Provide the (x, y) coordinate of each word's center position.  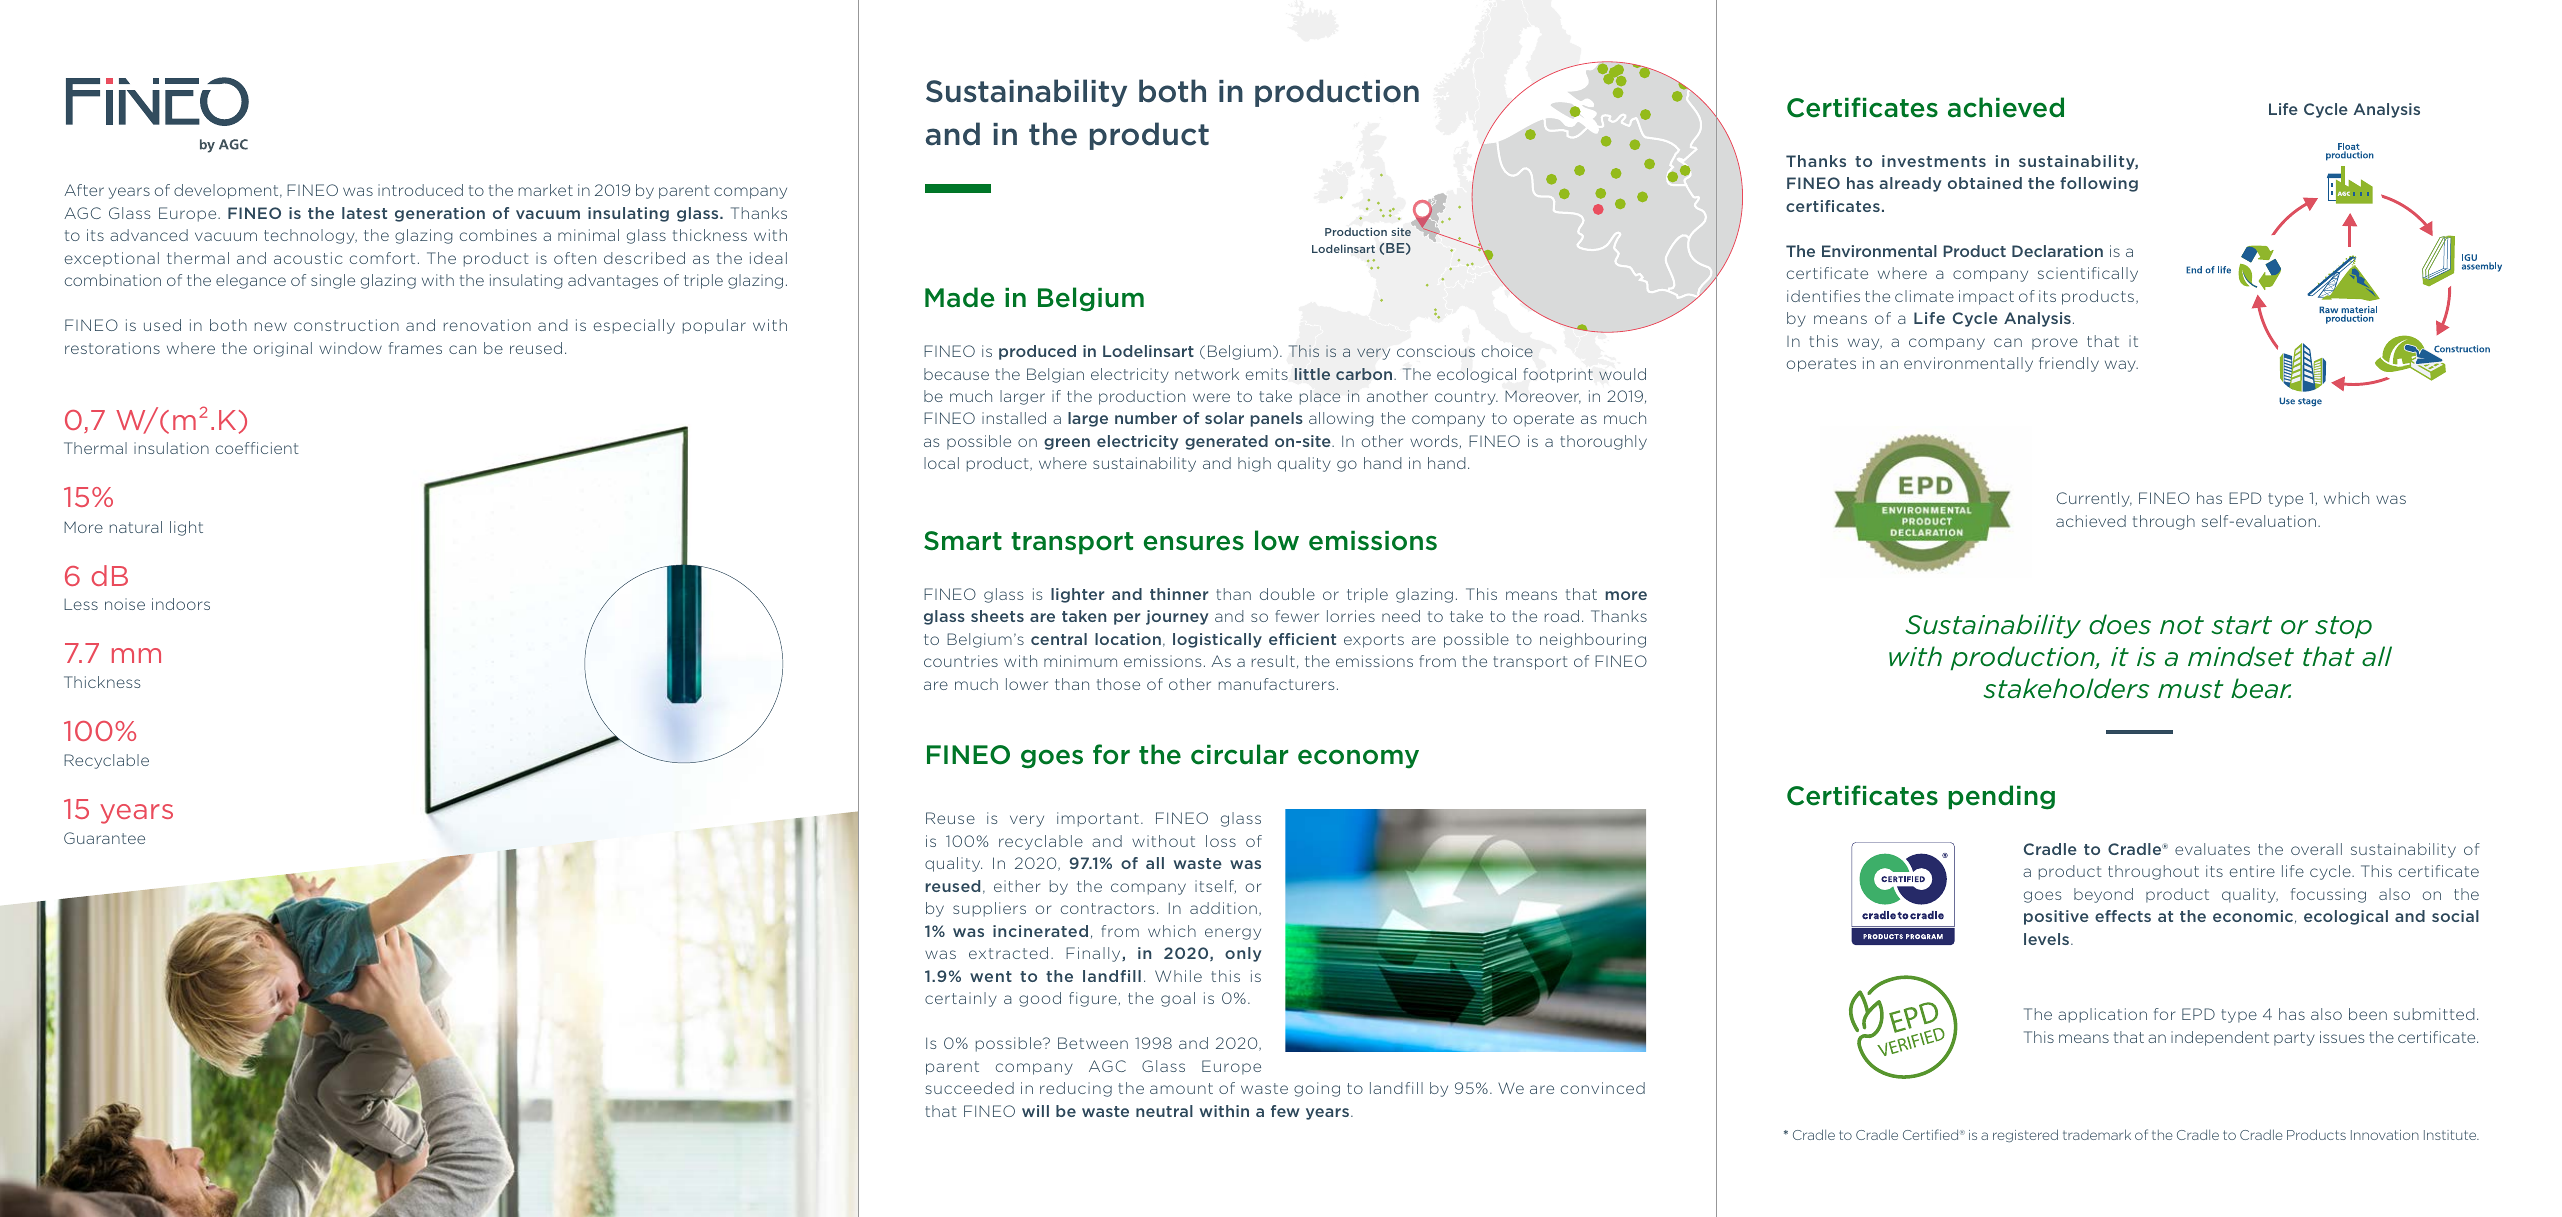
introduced (420, 190)
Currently (2094, 499)
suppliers (989, 909)
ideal (768, 258)
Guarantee (104, 838)
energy (1233, 934)
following (2099, 184)
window (350, 348)
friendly (2069, 364)
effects (2123, 916)
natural (136, 527)
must (2191, 689)
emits (1267, 374)
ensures (1194, 543)
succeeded (969, 1088)
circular (1239, 754)
